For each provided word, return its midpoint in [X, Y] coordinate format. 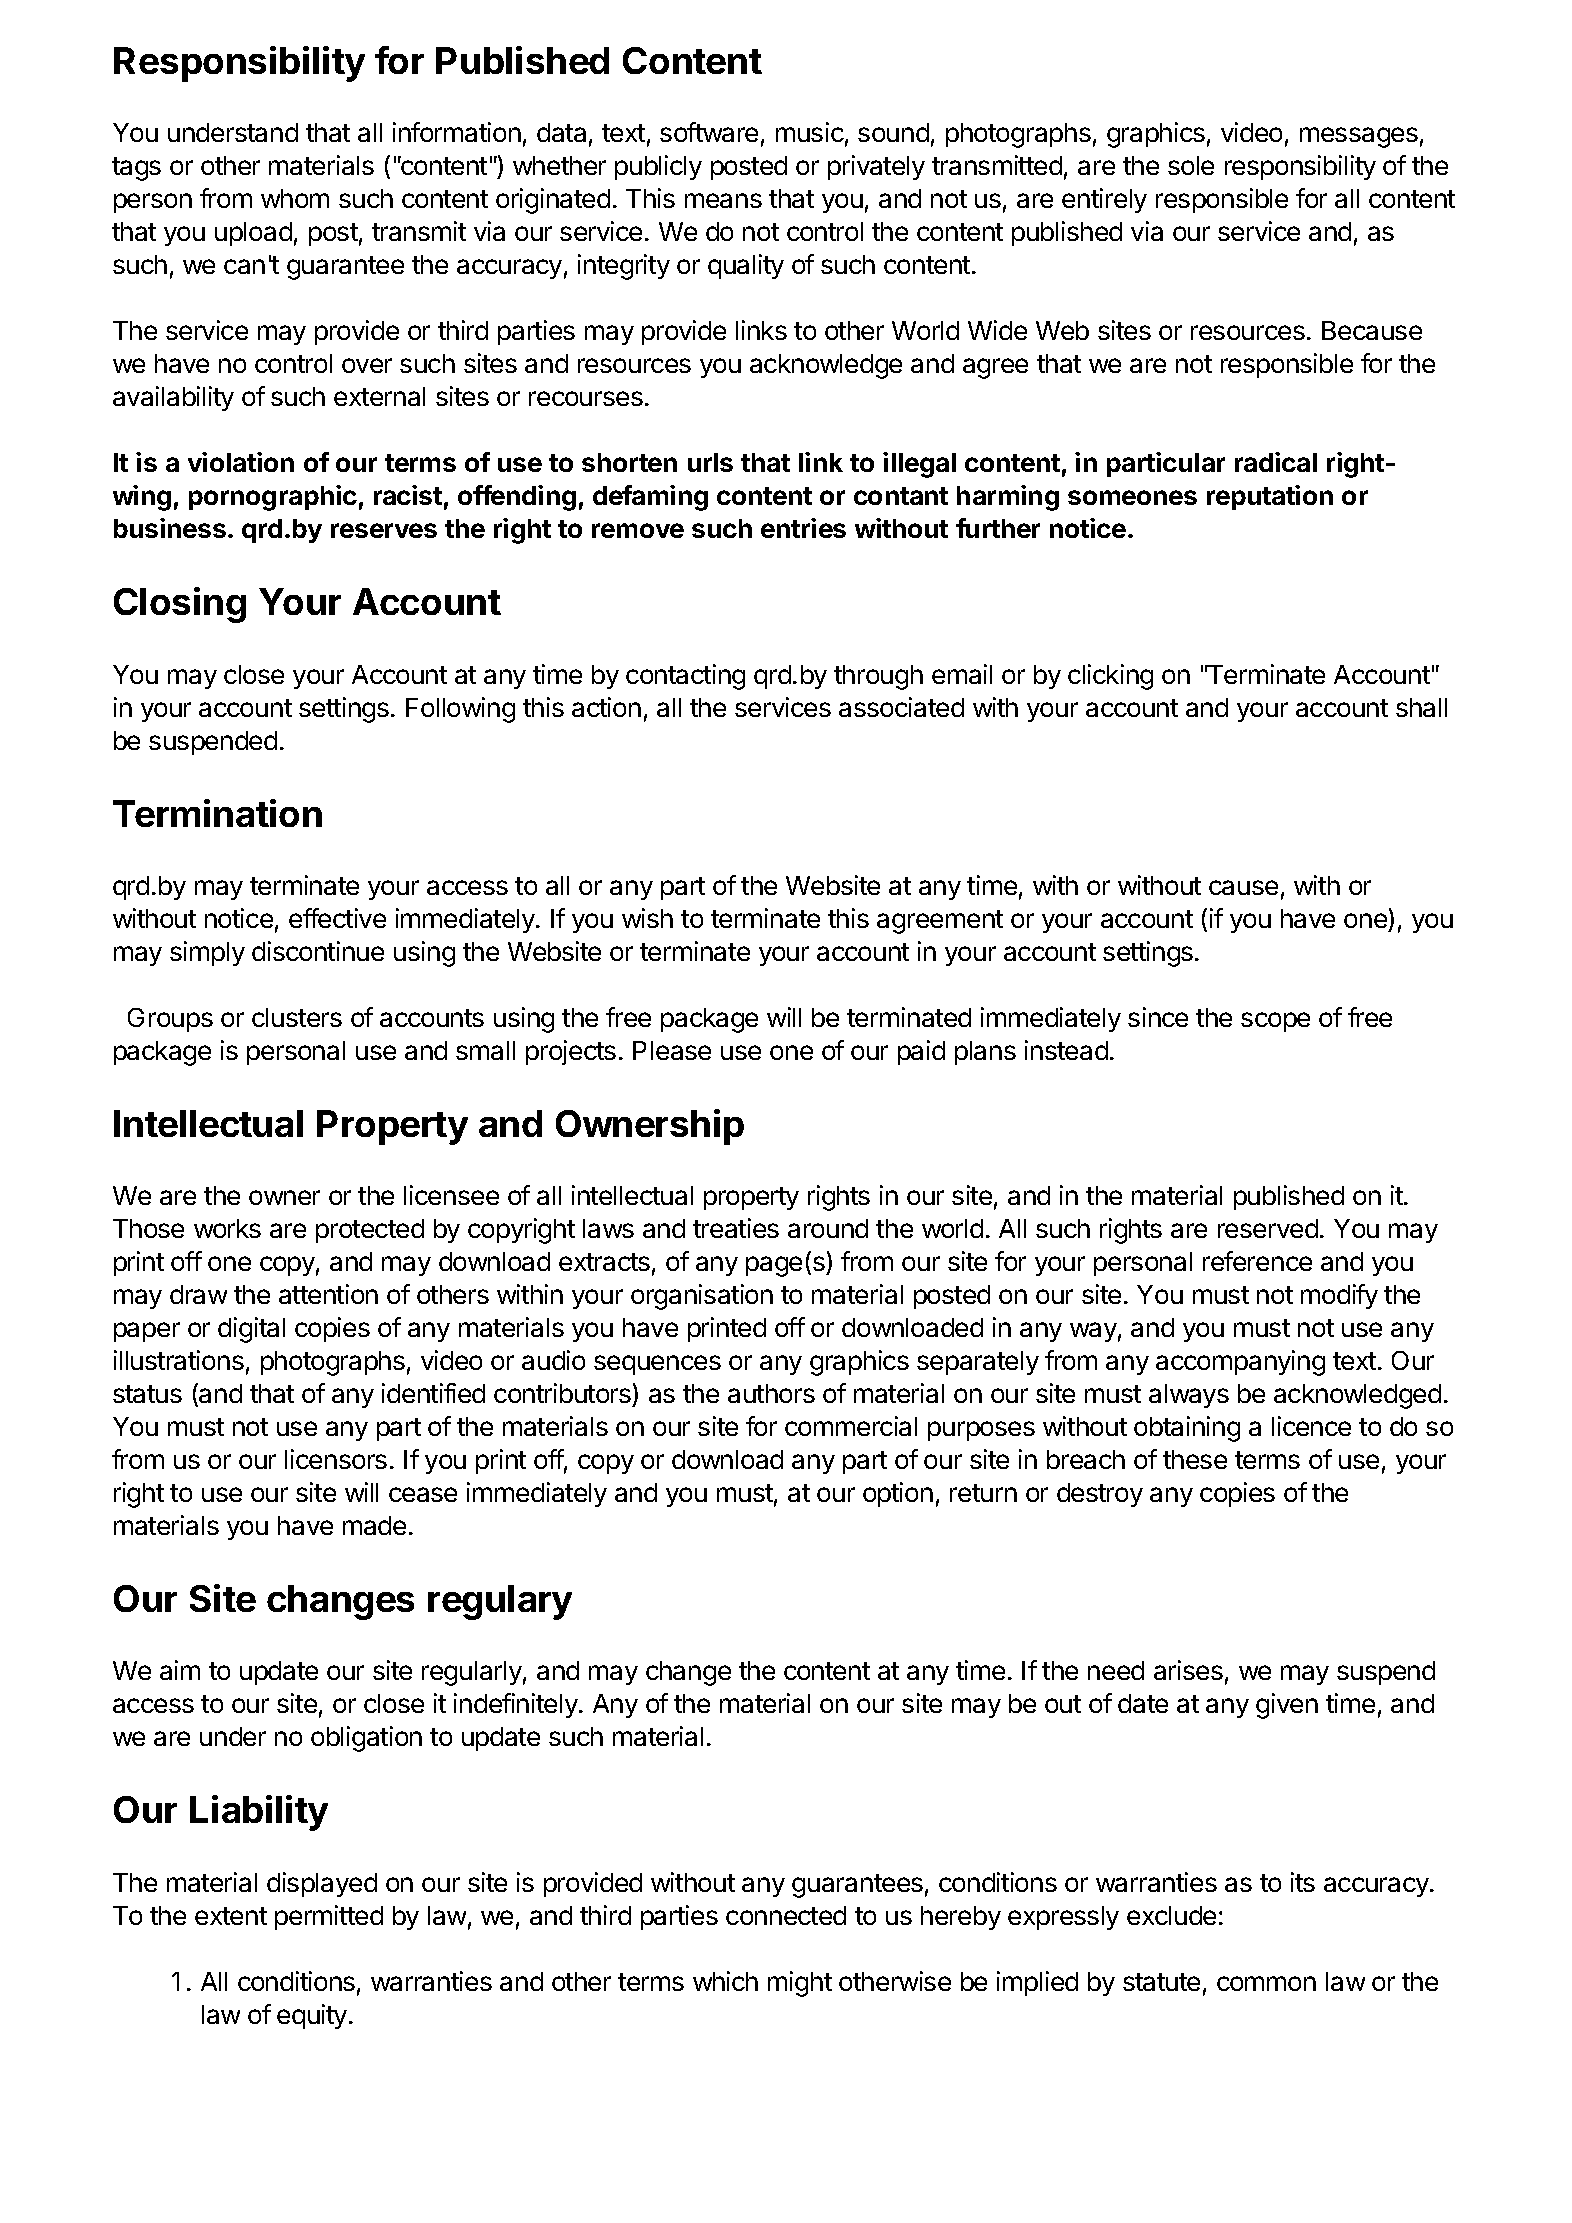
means [723, 200]
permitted [329, 1917]
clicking [1110, 677]
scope [1275, 1022]
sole [1191, 165]
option [898, 1494]
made [374, 1525]
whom [295, 198]
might [800, 1984]
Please [672, 1050]
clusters [297, 1017]
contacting [685, 677]
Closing [180, 605]
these [1195, 1459]
